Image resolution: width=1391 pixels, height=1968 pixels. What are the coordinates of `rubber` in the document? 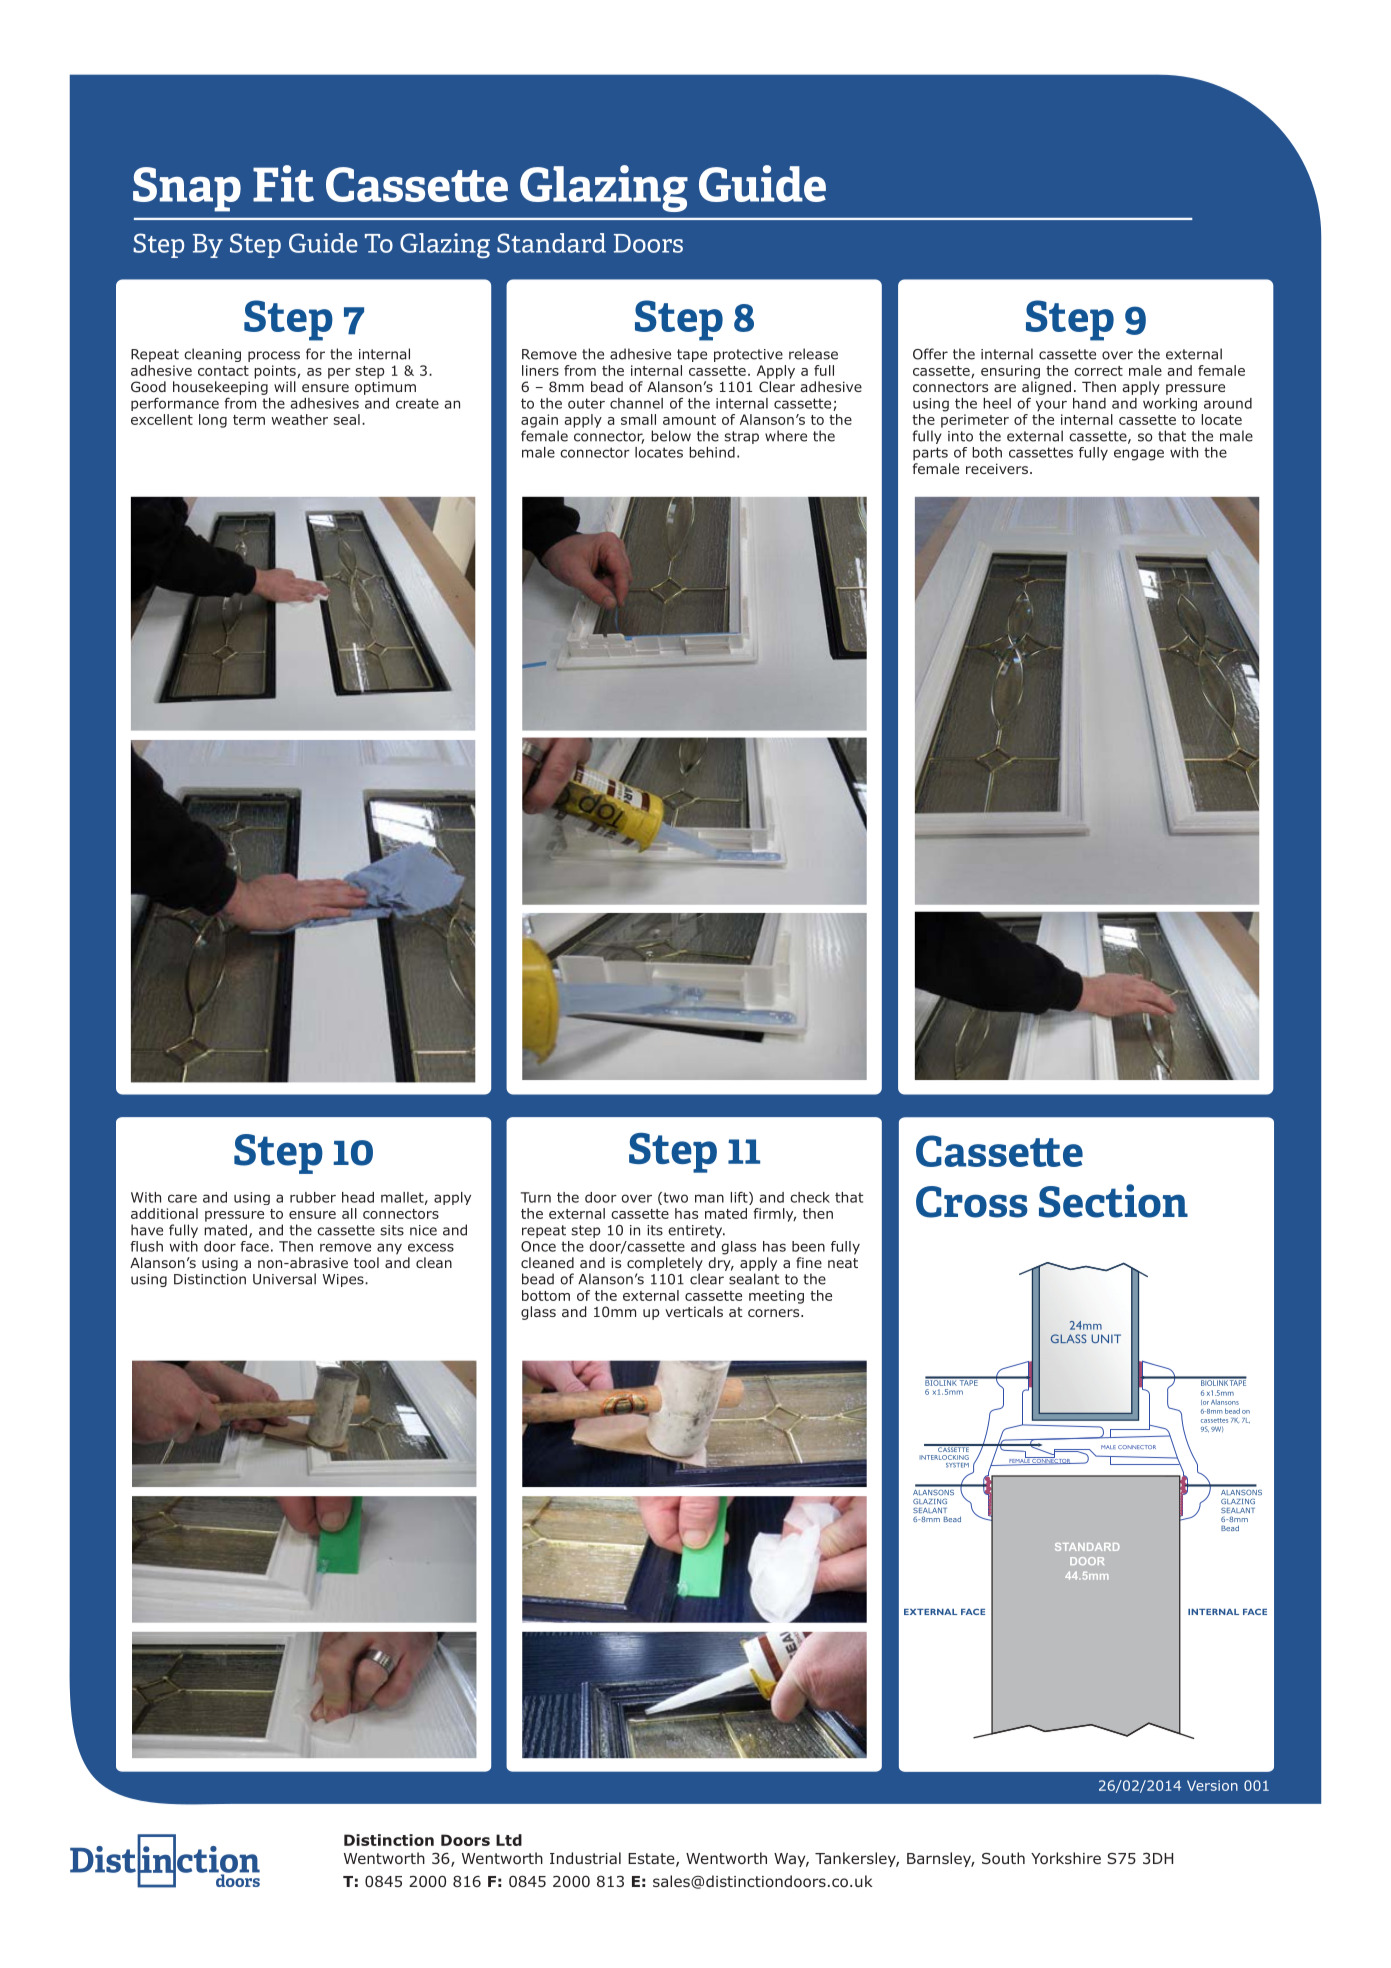 It's located at (313, 1197).
